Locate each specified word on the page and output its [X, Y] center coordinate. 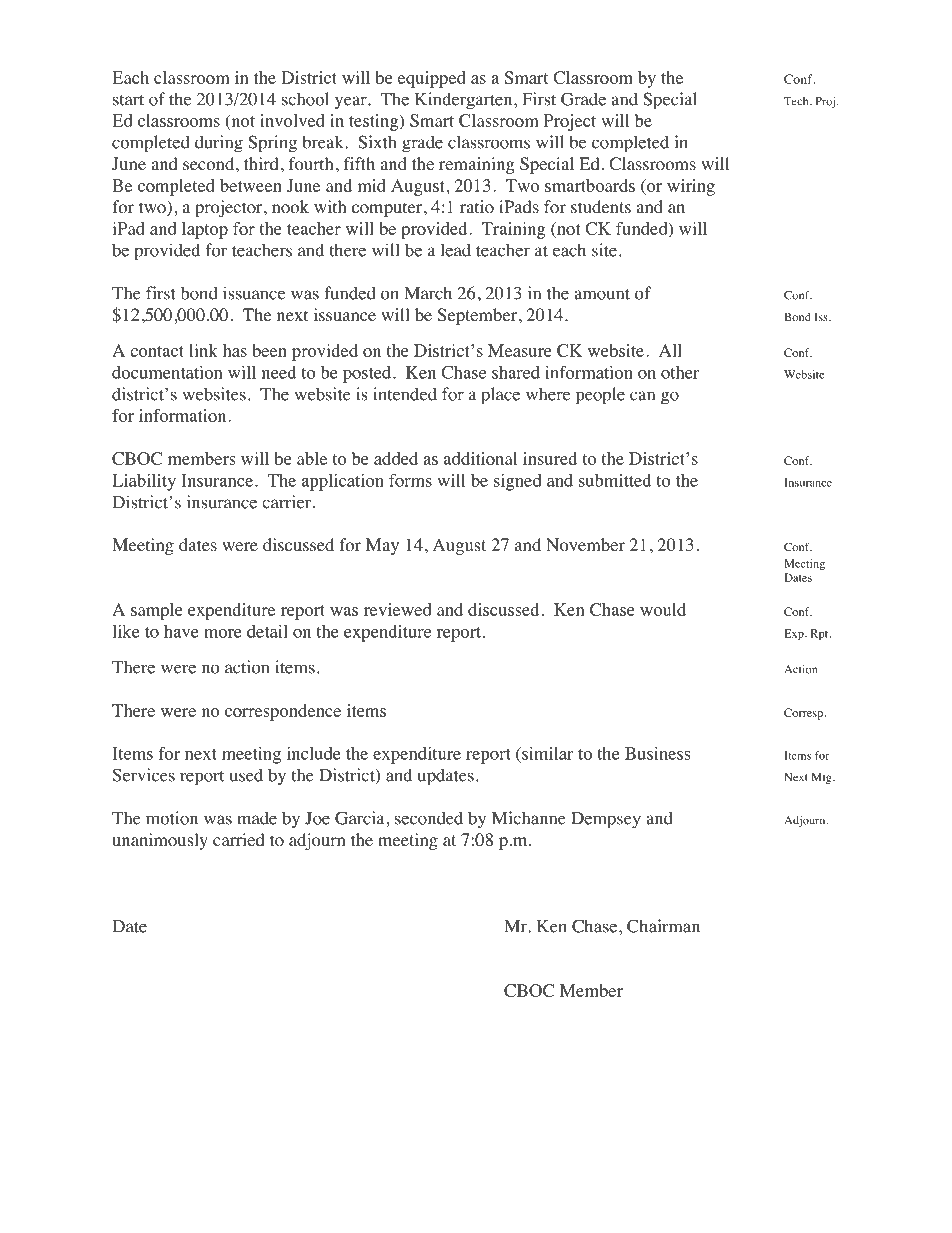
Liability [144, 482]
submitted [615, 480]
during [219, 144]
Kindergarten [465, 101]
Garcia [361, 818]
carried [239, 839]
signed [518, 482]
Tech [797, 101]
